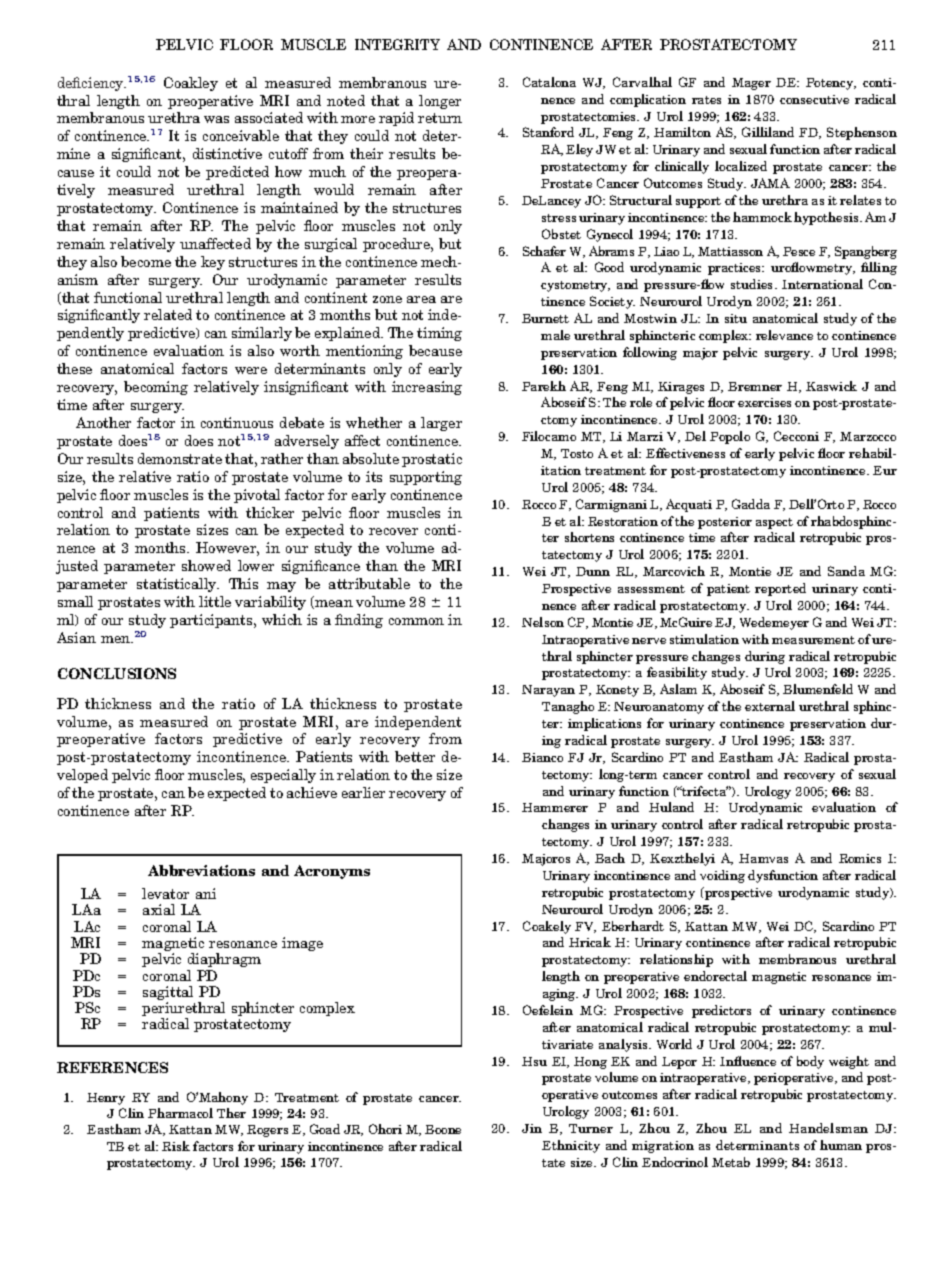  What do you see at coordinates (764, 402) in the page?
I see `exercises` at bounding box center [764, 402].
